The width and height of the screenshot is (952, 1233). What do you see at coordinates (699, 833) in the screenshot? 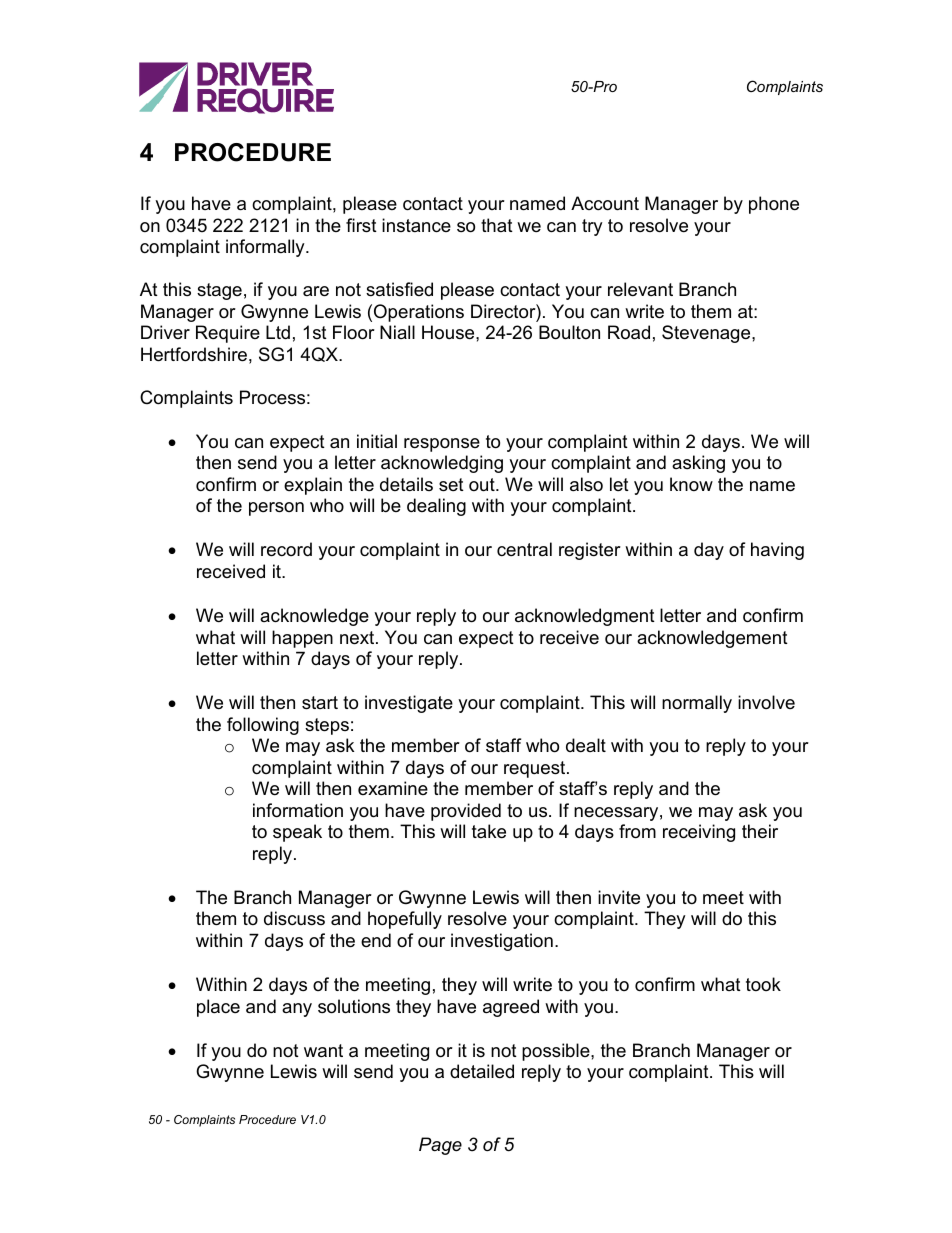
I see `receiving` at bounding box center [699, 833].
